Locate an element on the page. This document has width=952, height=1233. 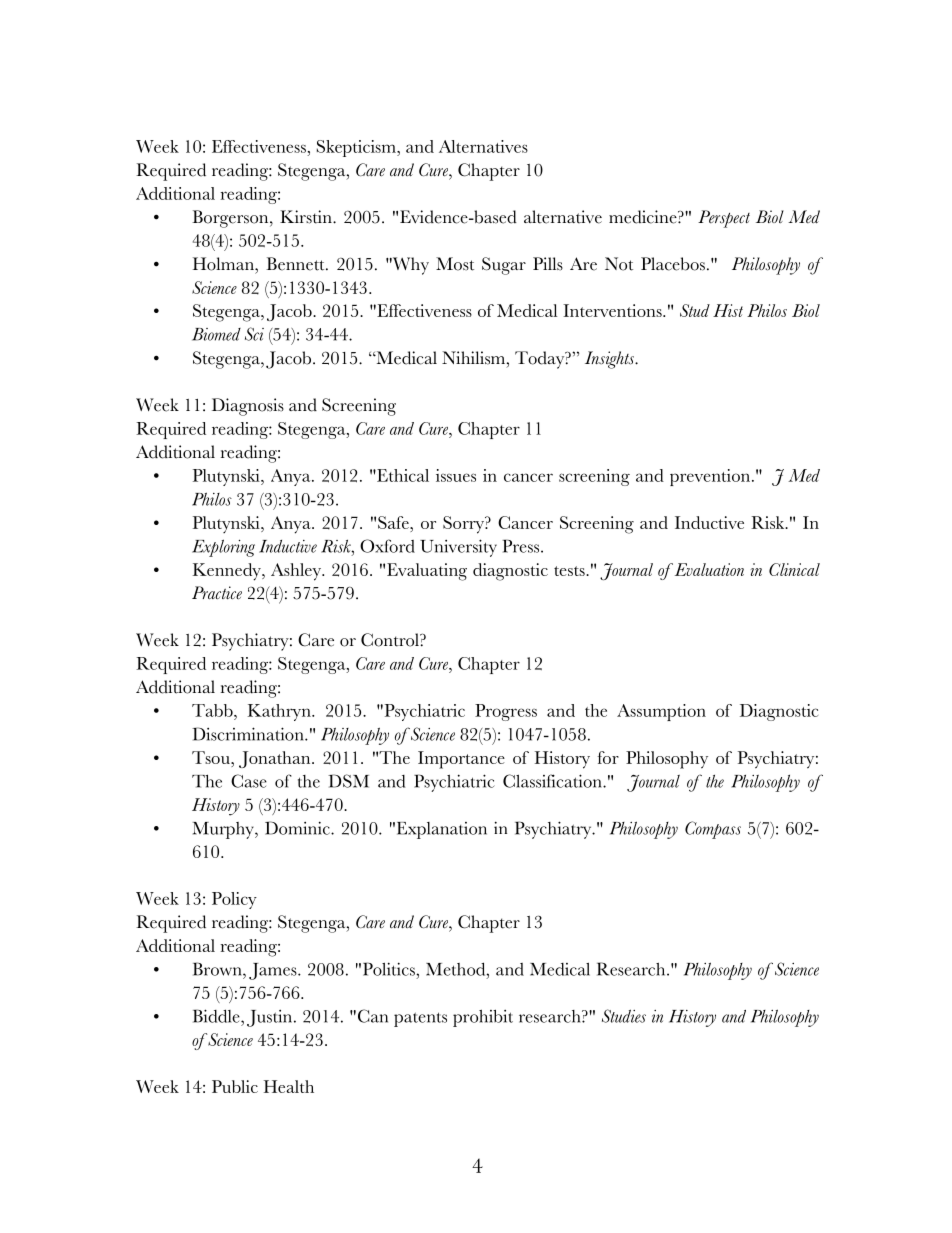
Sugar is located at coordinates (504, 266).
